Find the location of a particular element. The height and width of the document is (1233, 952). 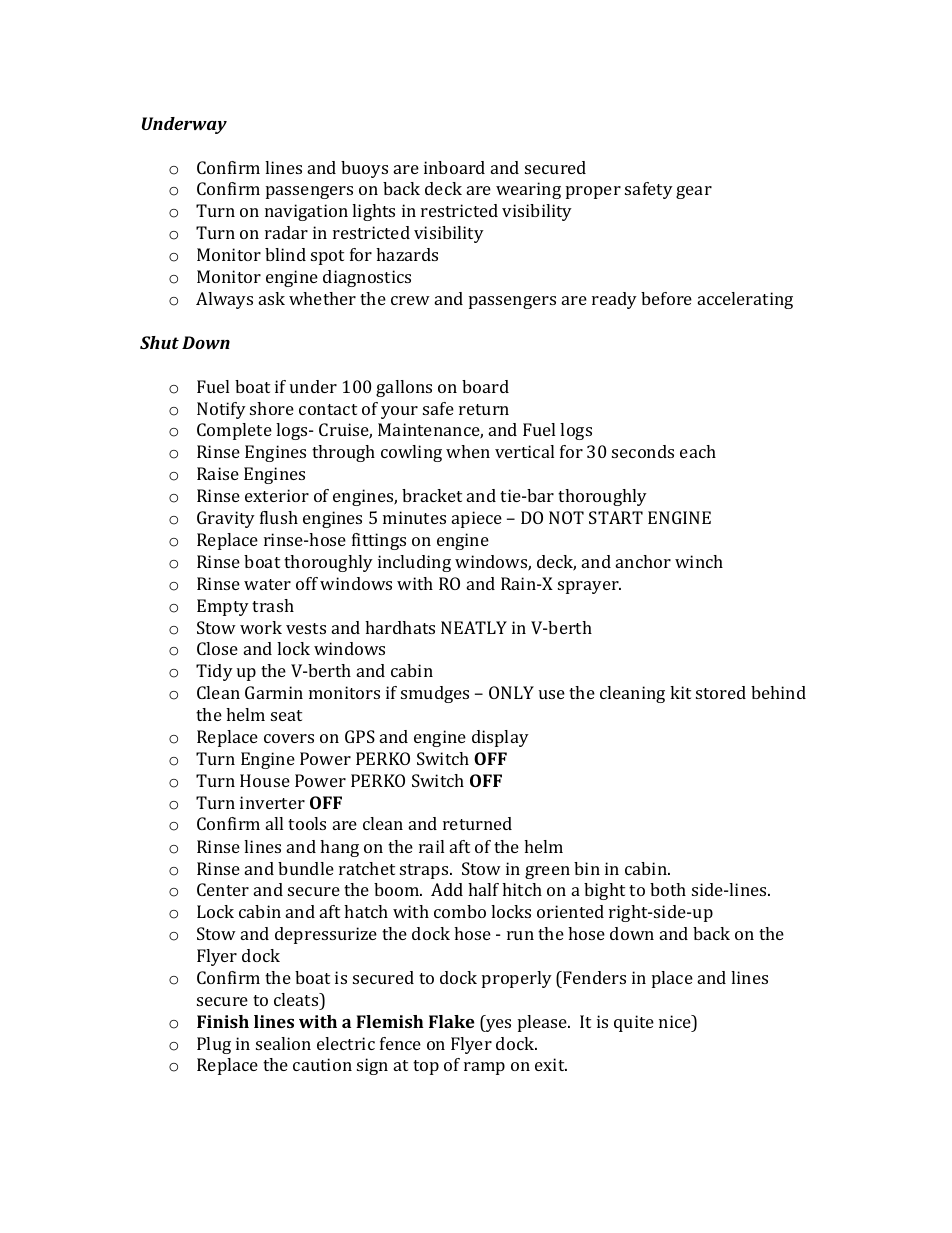

gear is located at coordinates (694, 192).
